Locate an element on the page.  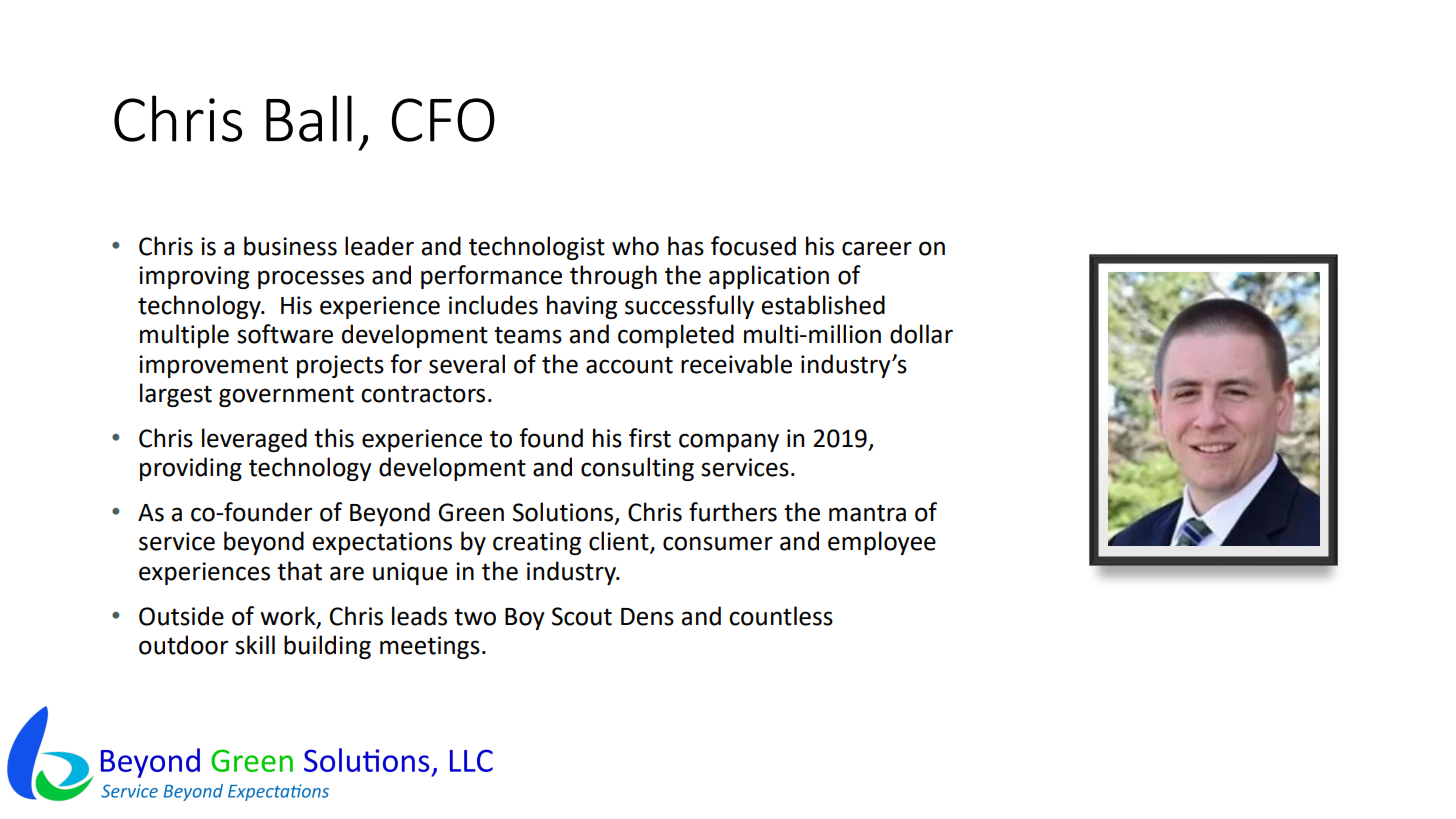
government is located at coordinates (286, 396).
